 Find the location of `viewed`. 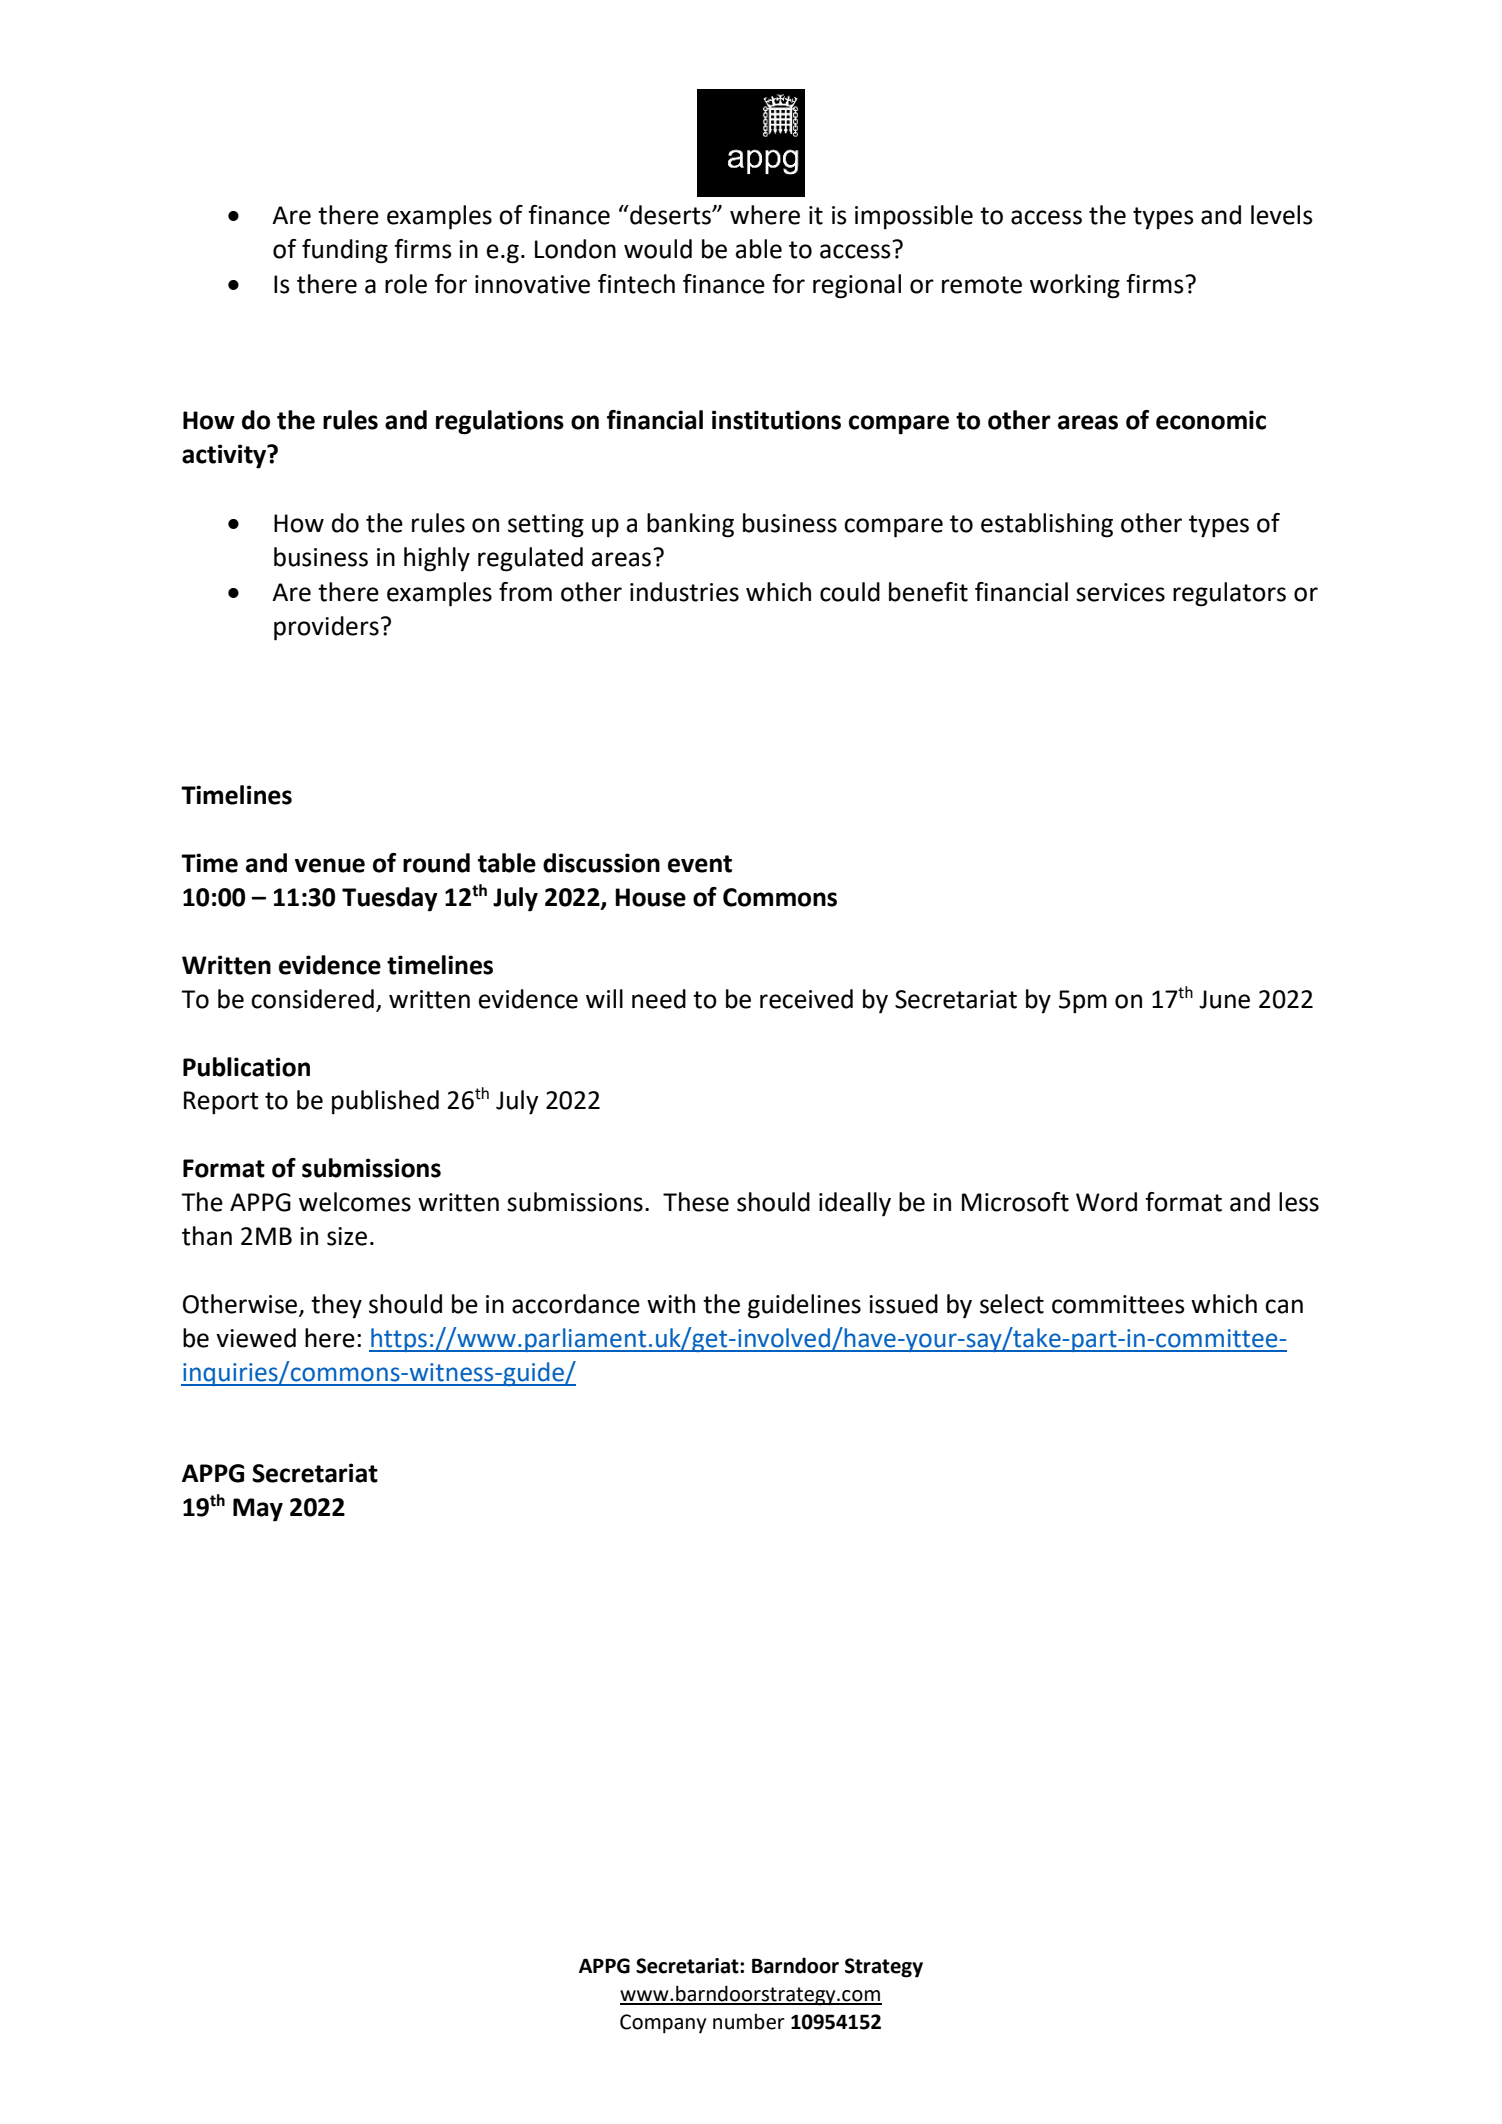

viewed is located at coordinates (256, 1338).
